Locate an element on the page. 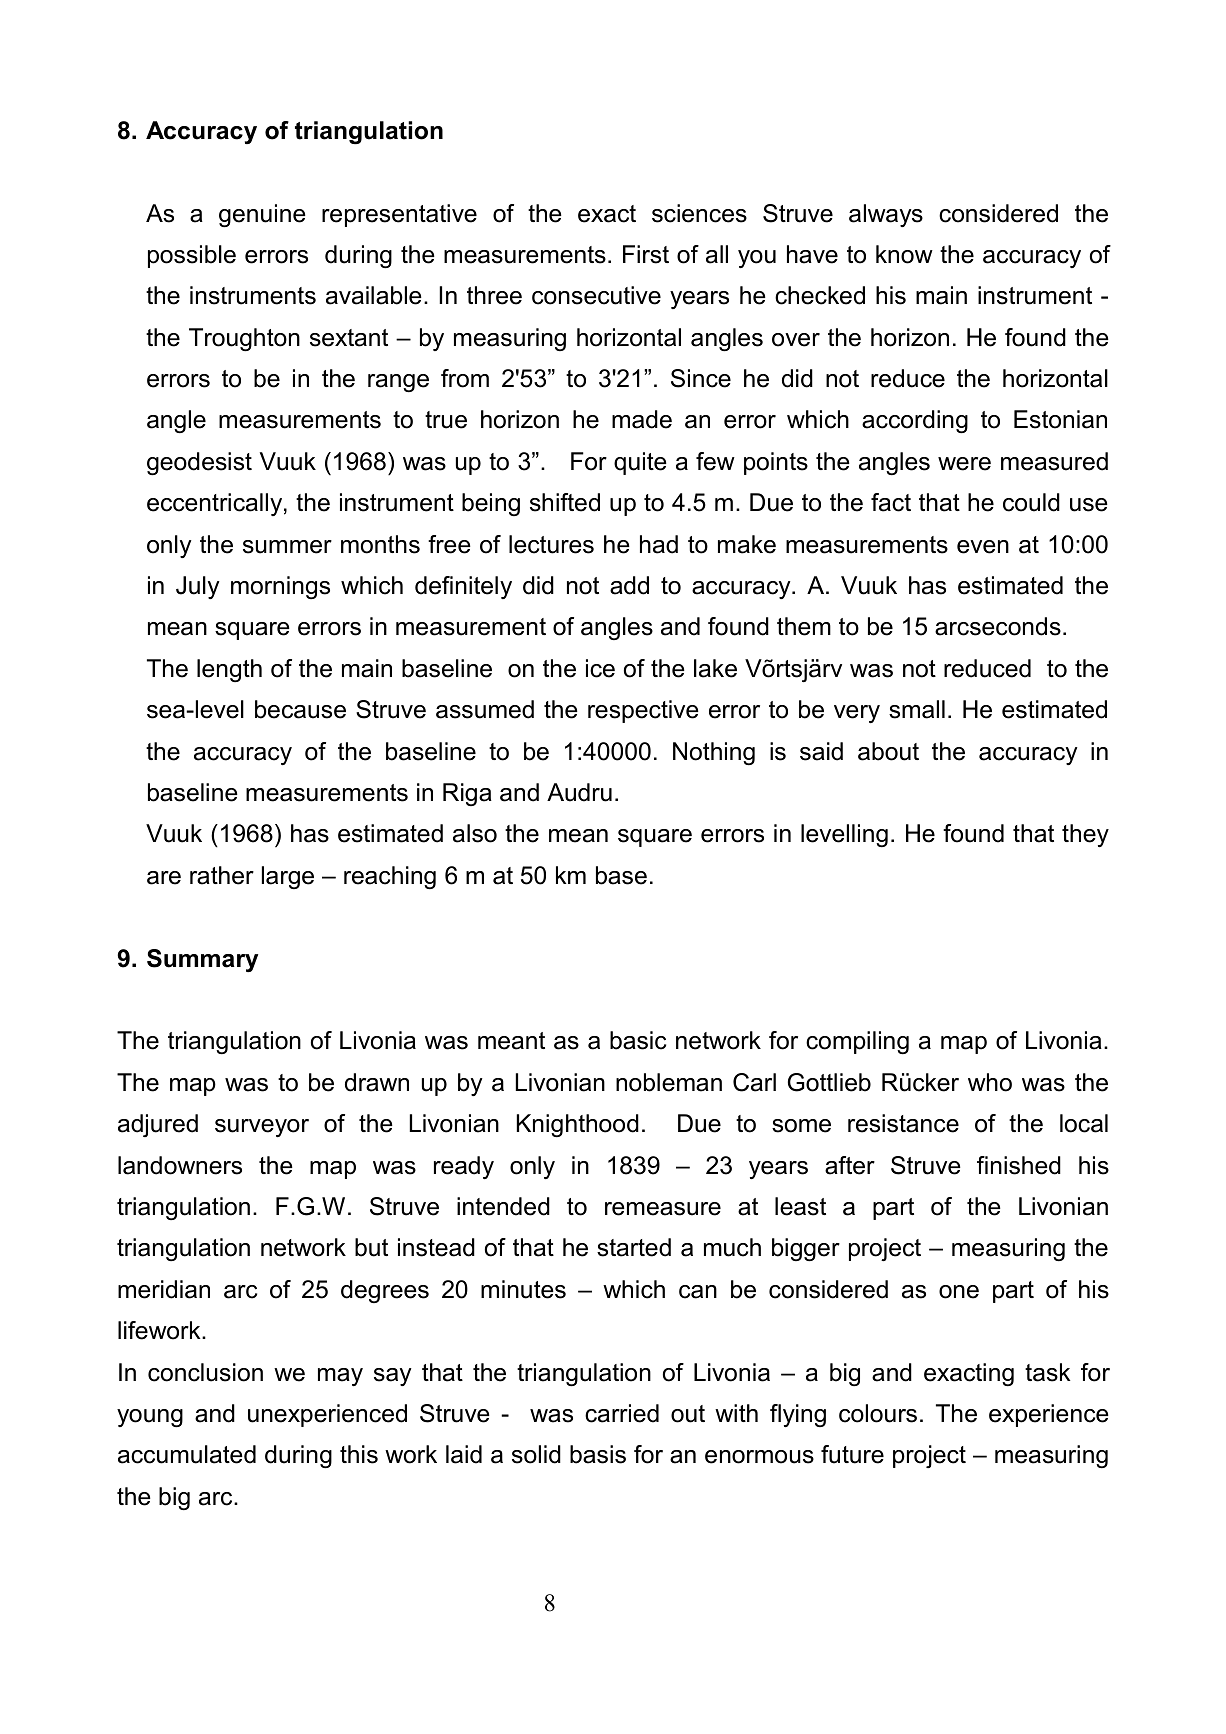  carried is located at coordinates (622, 1413).
